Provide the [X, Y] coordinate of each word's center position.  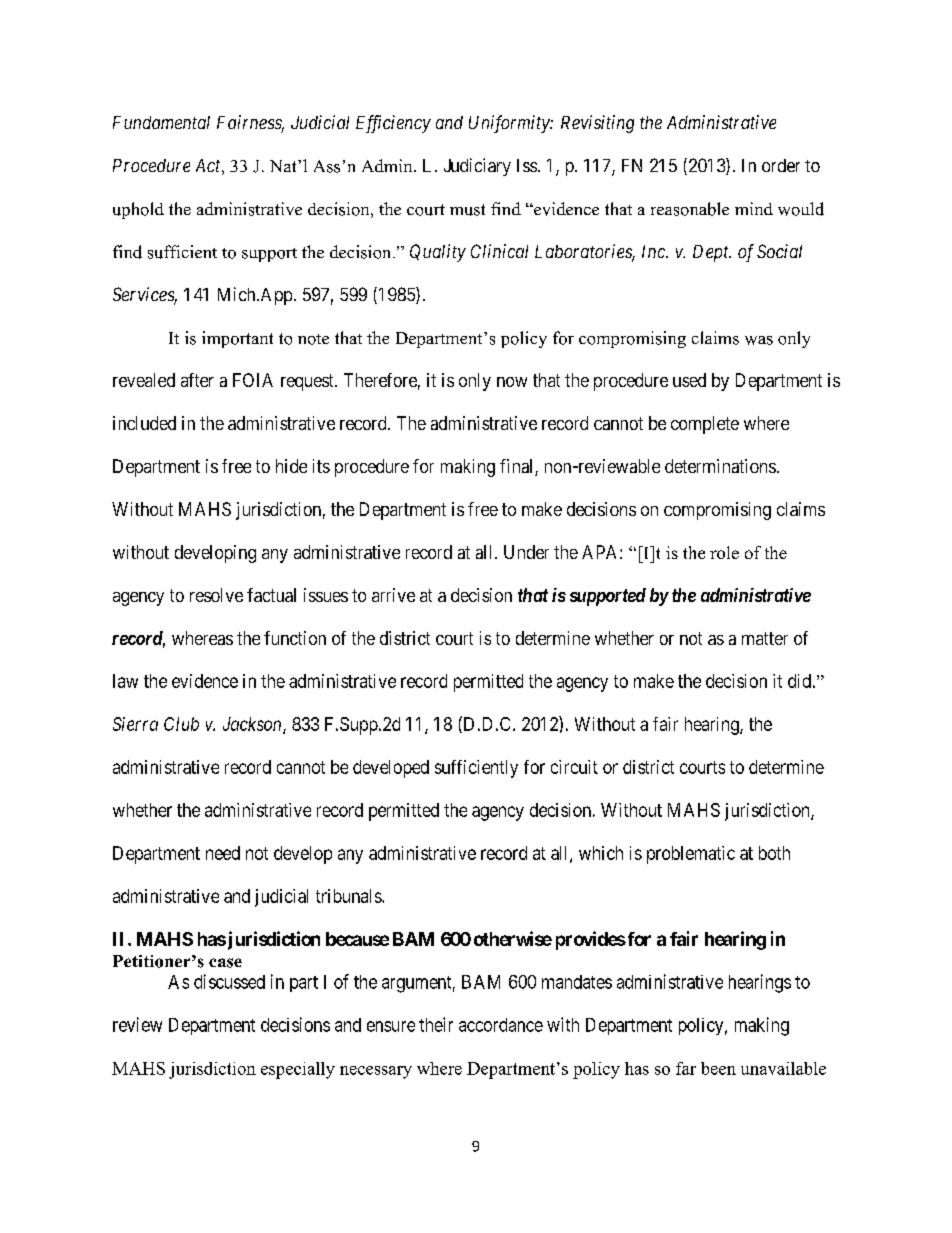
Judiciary [477, 167]
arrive [393, 595]
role [724, 552]
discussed [229, 981]
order [781, 165]
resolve [216, 595]
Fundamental [161, 122]
